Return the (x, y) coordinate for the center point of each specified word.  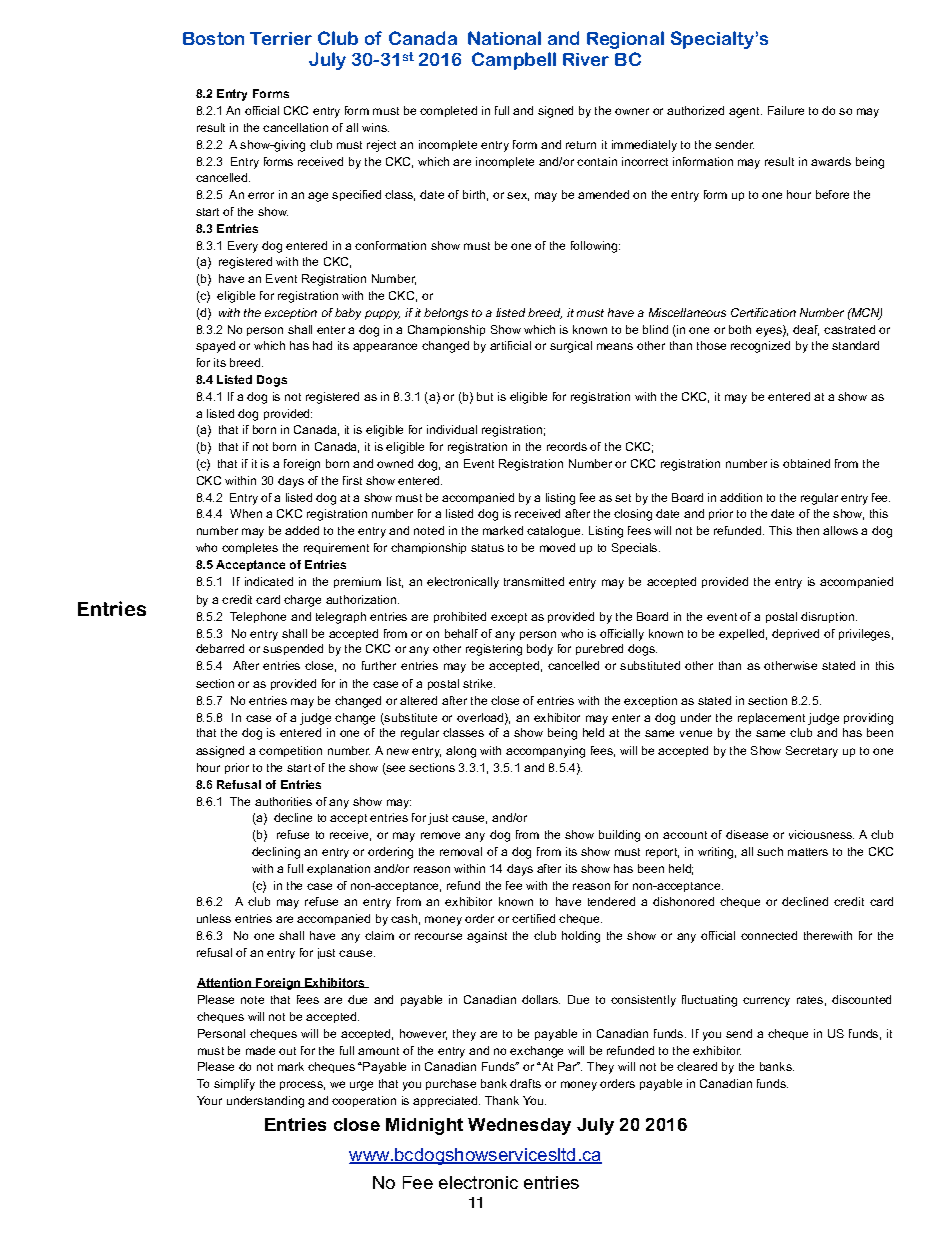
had (322, 345)
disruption (829, 617)
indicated (269, 581)
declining (276, 853)
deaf (806, 330)
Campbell (514, 61)
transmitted (534, 581)
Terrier (281, 38)
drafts (525, 1083)
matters (808, 852)
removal (461, 851)
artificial (510, 345)
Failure (786, 110)
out (287, 1051)
